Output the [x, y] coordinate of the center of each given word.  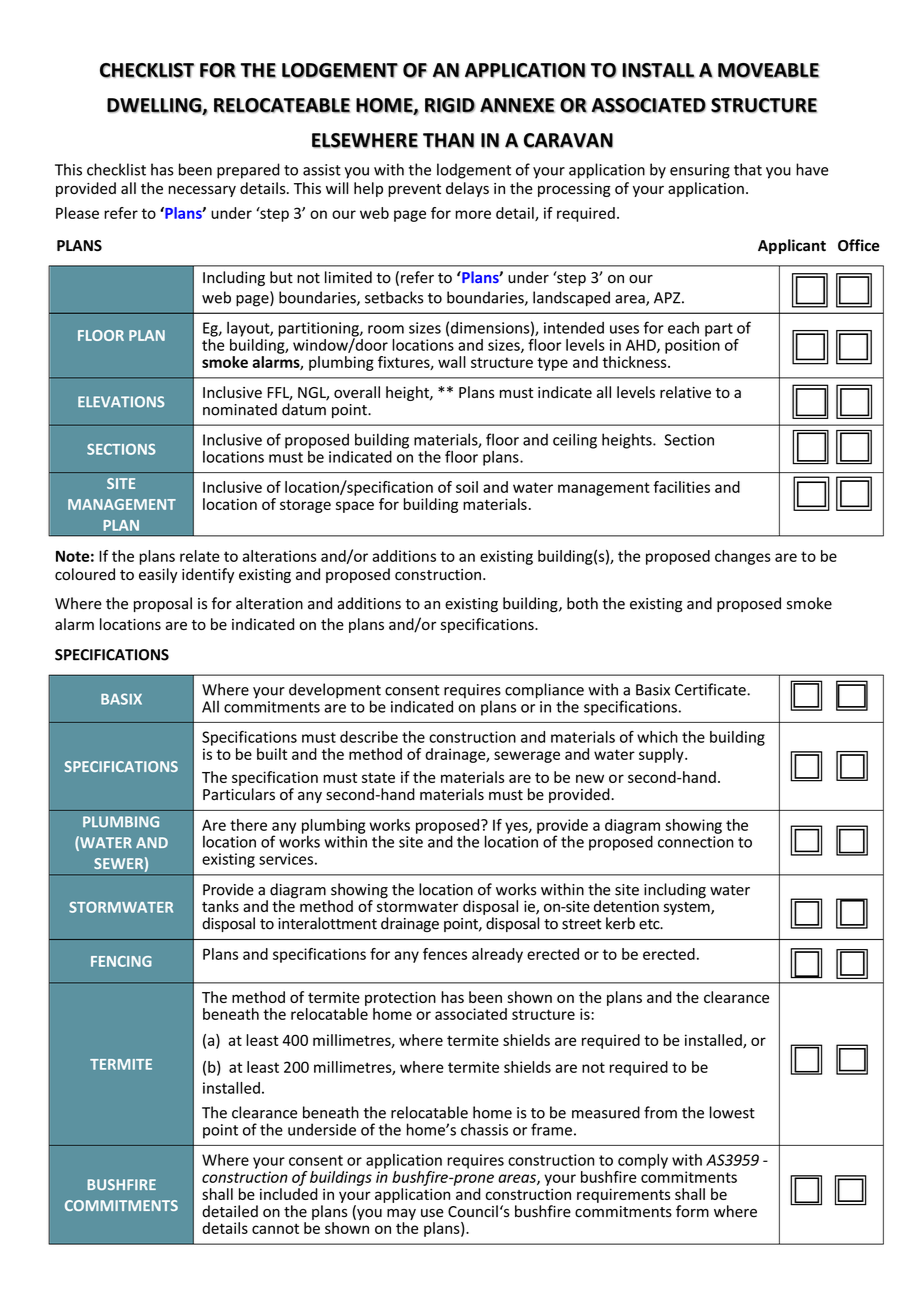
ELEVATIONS [121, 402]
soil [467, 487]
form [692, 1211]
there [248, 825]
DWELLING [155, 106]
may [401, 1216]
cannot [275, 1228]
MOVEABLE [768, 70]
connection [696, 842]
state [378, 778]
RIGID [450, 105]
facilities [681, 487]
